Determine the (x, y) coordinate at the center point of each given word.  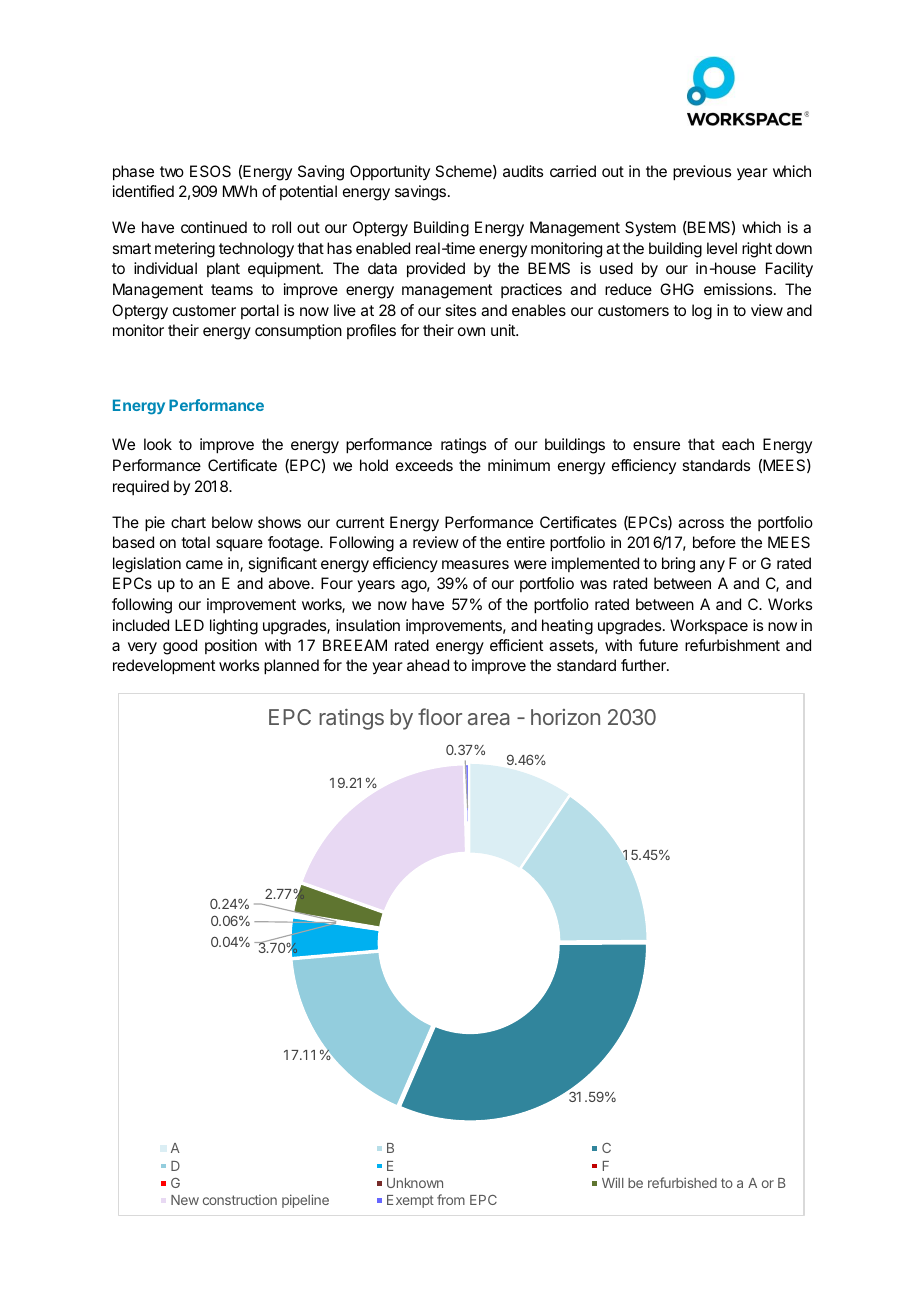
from (451, 1199)
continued (214, 227)
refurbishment (732, 645)
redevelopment (164, 667)
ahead (428, 665)
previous (702, 173)
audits (523, 171)
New (185, 1200)
